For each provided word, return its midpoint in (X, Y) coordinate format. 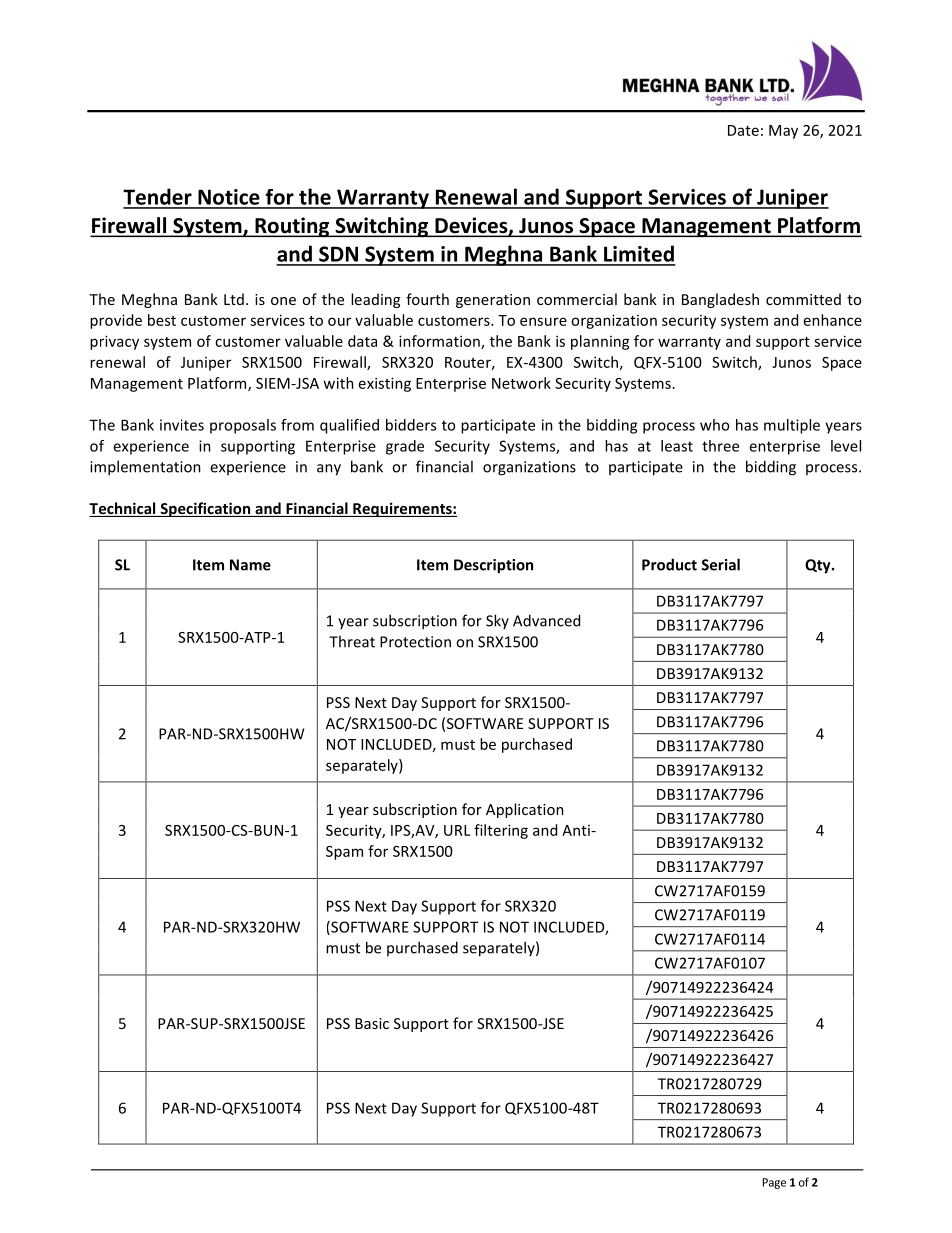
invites (182, 425)
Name (250, 565)
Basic (372, 1023)
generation (493, 301)
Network (521, 383)
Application (525, 810)
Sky (497, 621)
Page (774, 1183)
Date (743, 130)
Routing (292, 227)
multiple (792, 426)
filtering (501, 831)
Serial (720, 564)
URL (457, 830)
